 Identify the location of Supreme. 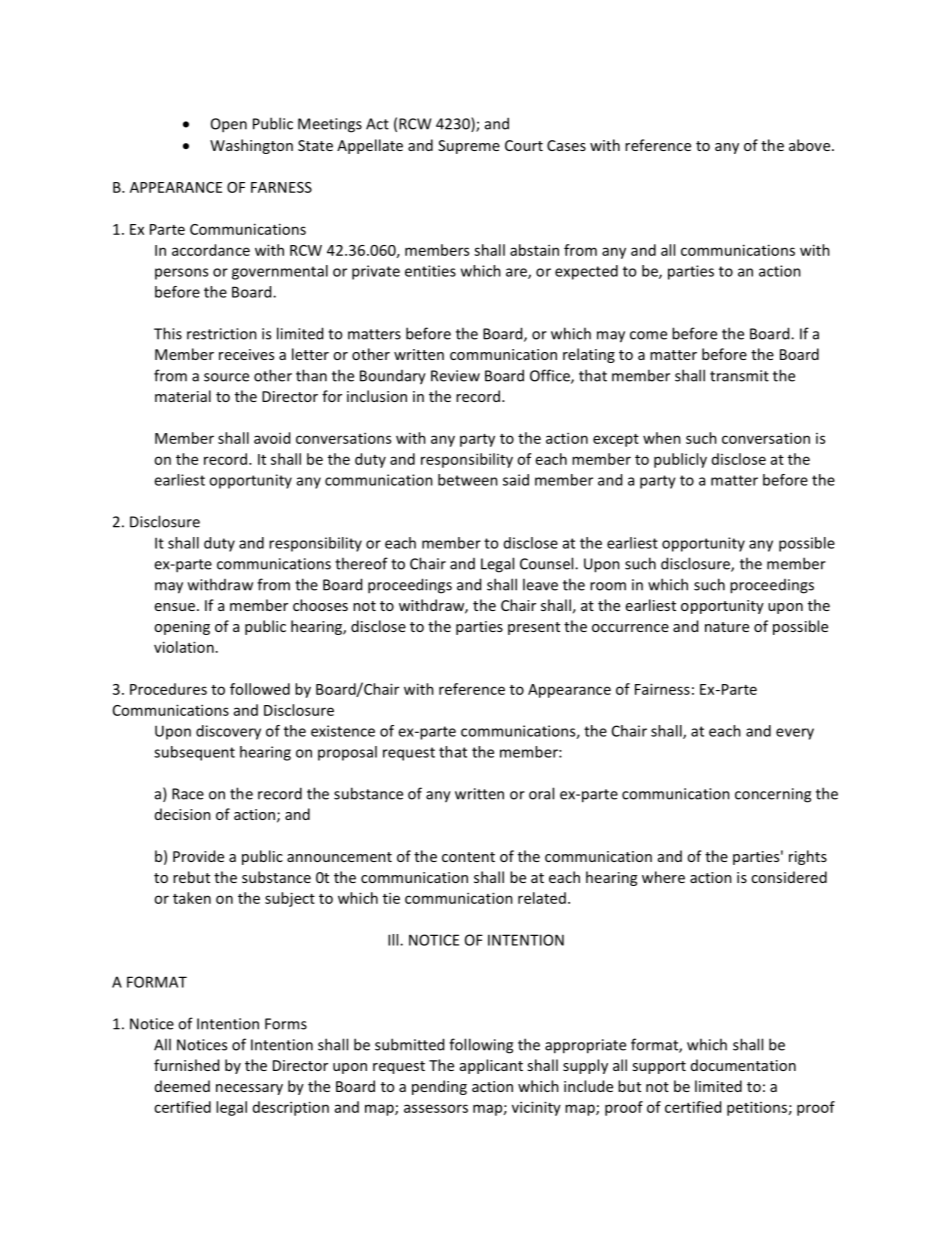
(469, 147).
